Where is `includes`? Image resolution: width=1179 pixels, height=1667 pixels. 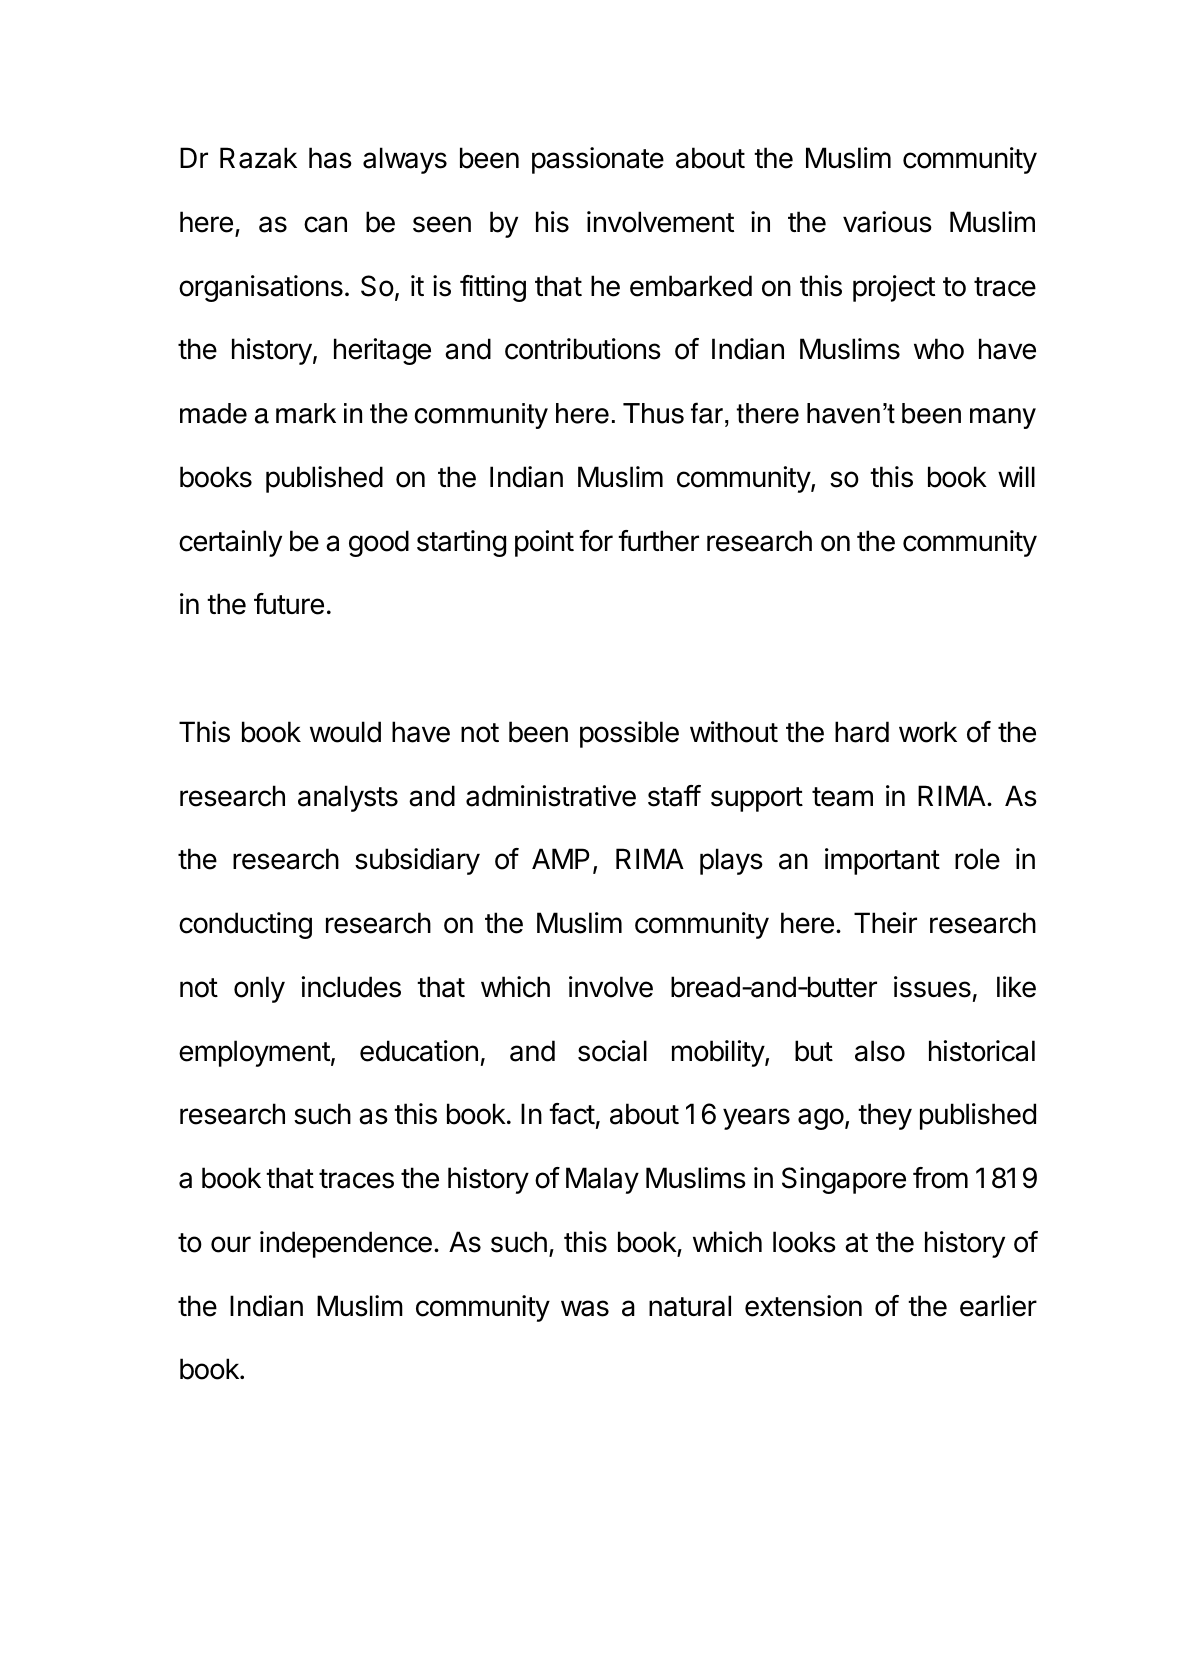 includes is located at coordinates (351, 987).
